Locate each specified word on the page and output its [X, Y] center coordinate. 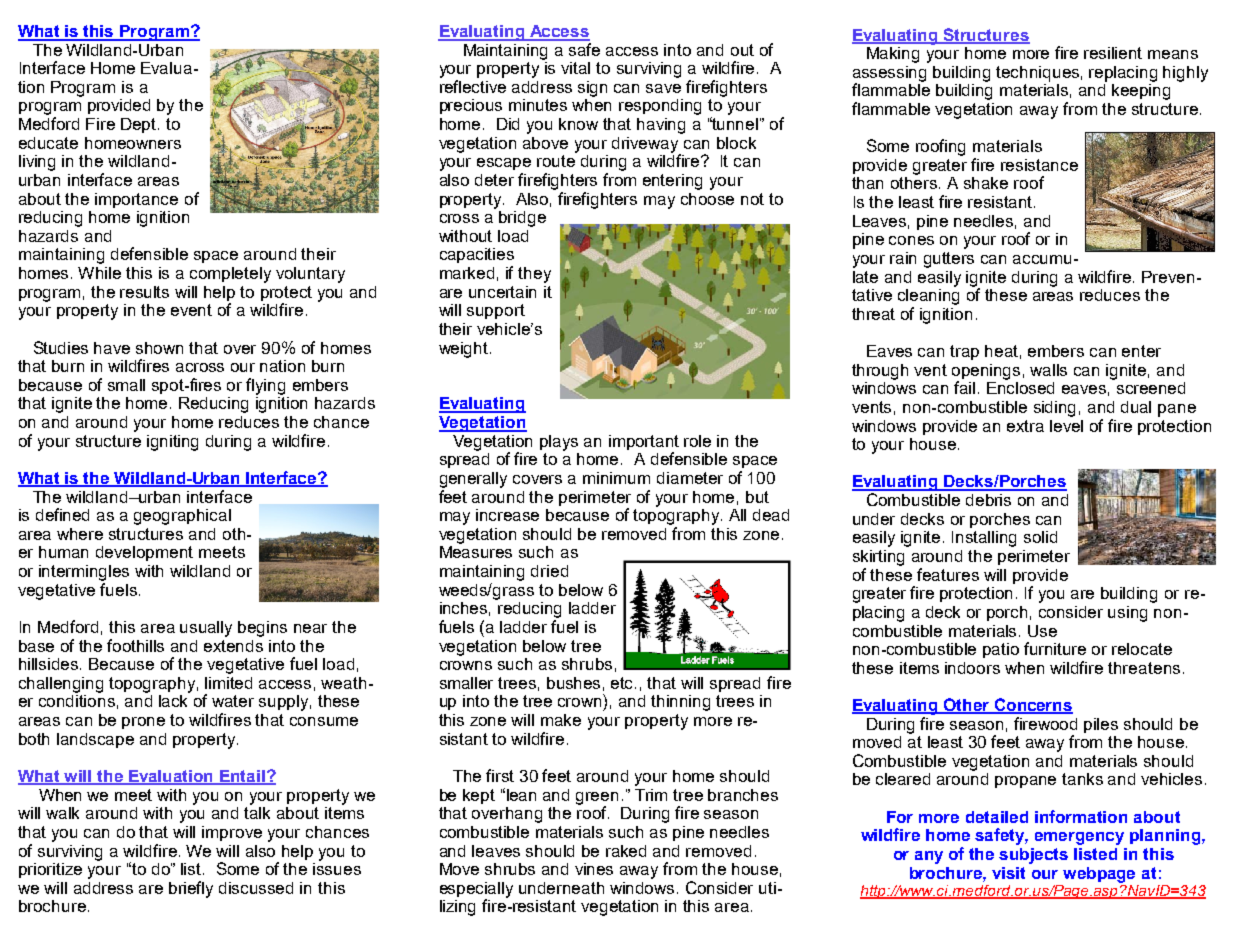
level [1066, 426]
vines [594, 869]
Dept [140, 125]
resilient [1113, 53]
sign [592, 89]
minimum [616, 478]
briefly [191, 889]
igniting [172, 443]
